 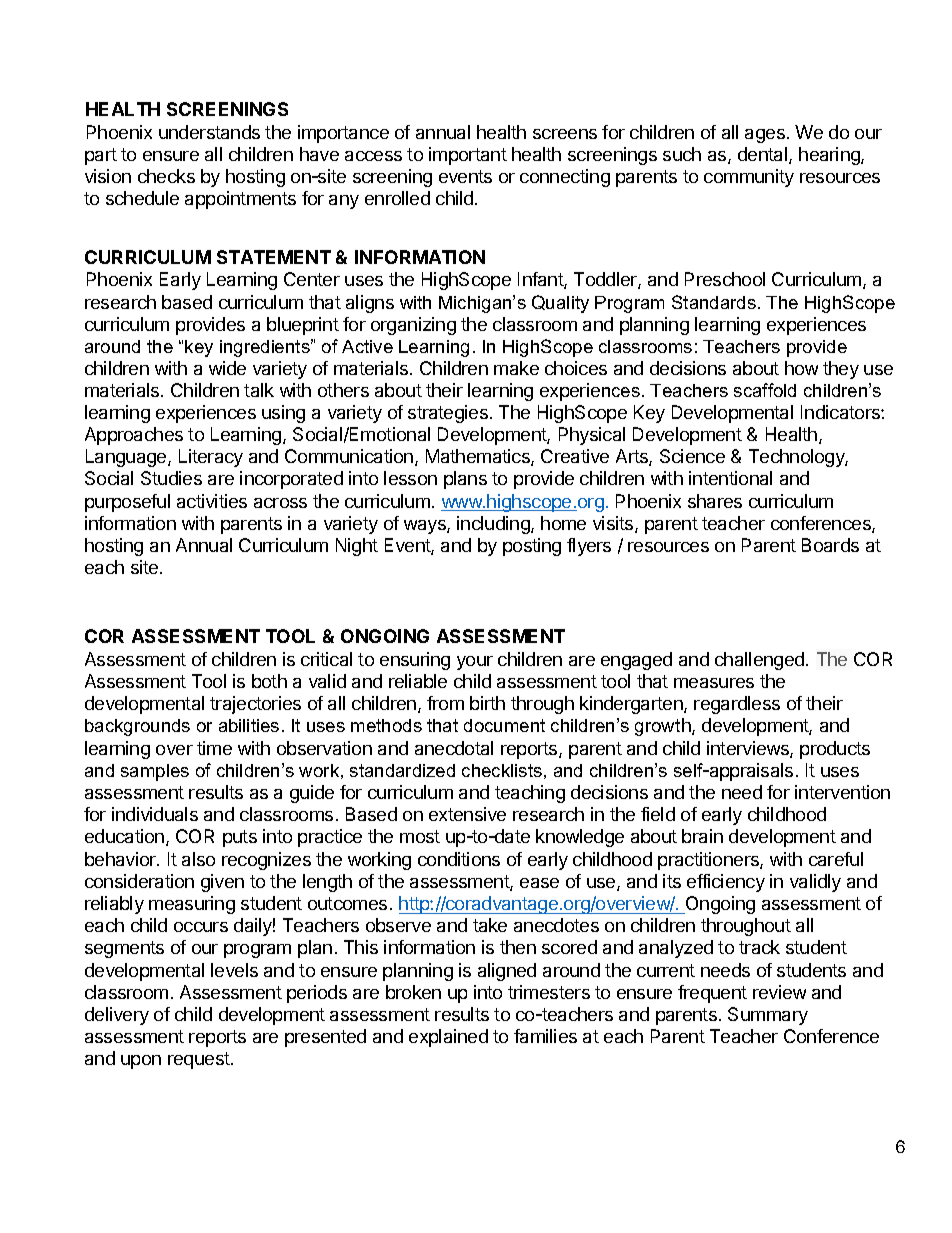 I want to click on checks, so click(x=166, y=176).
